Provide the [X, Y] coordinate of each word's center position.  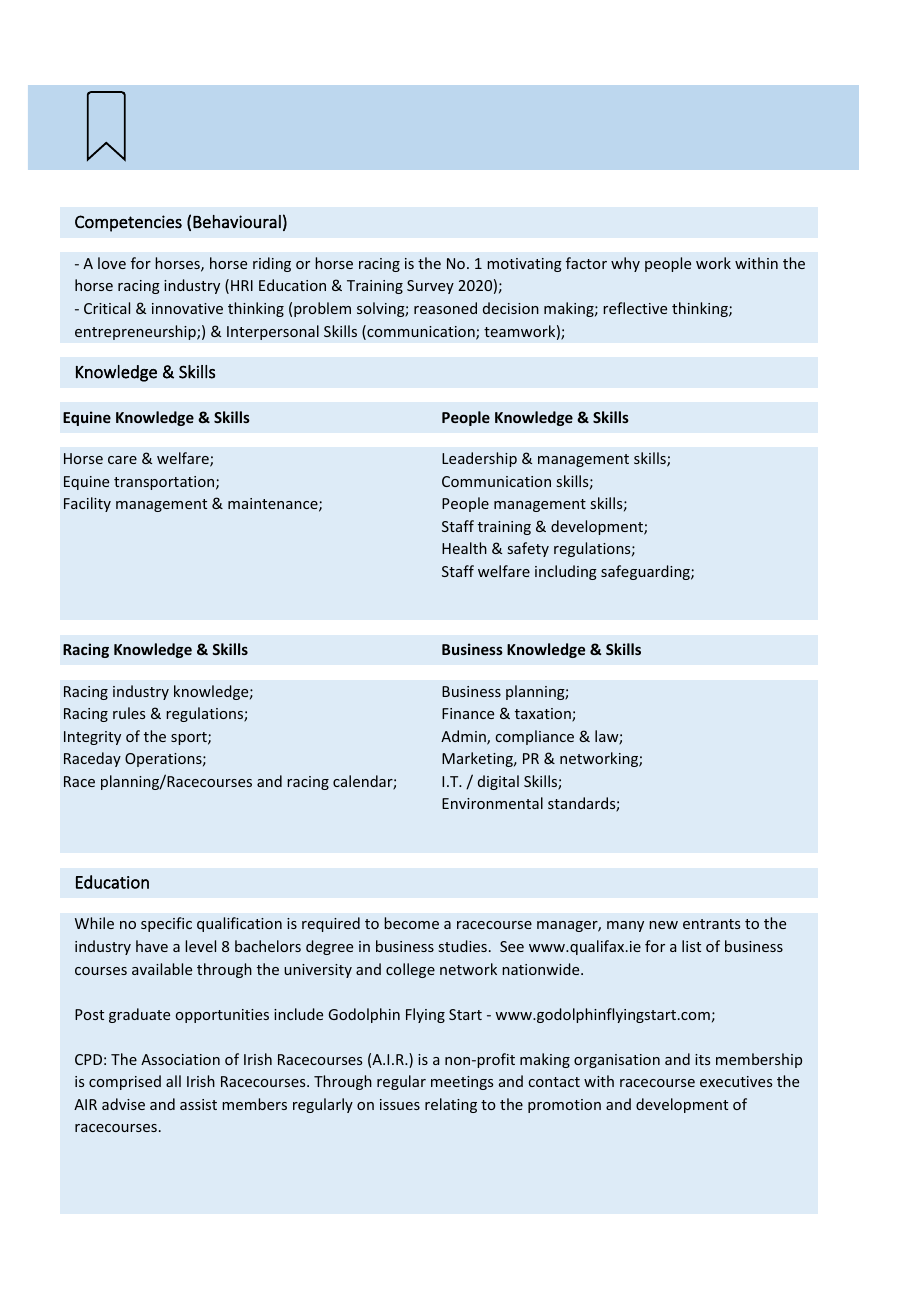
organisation [617, 1061]
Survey [430, 287]
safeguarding [646, 572]
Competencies [128, 223]
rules [129, 713]
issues [400, 1104]
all [173, 1081]
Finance [468, 713]
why [625, 264]
